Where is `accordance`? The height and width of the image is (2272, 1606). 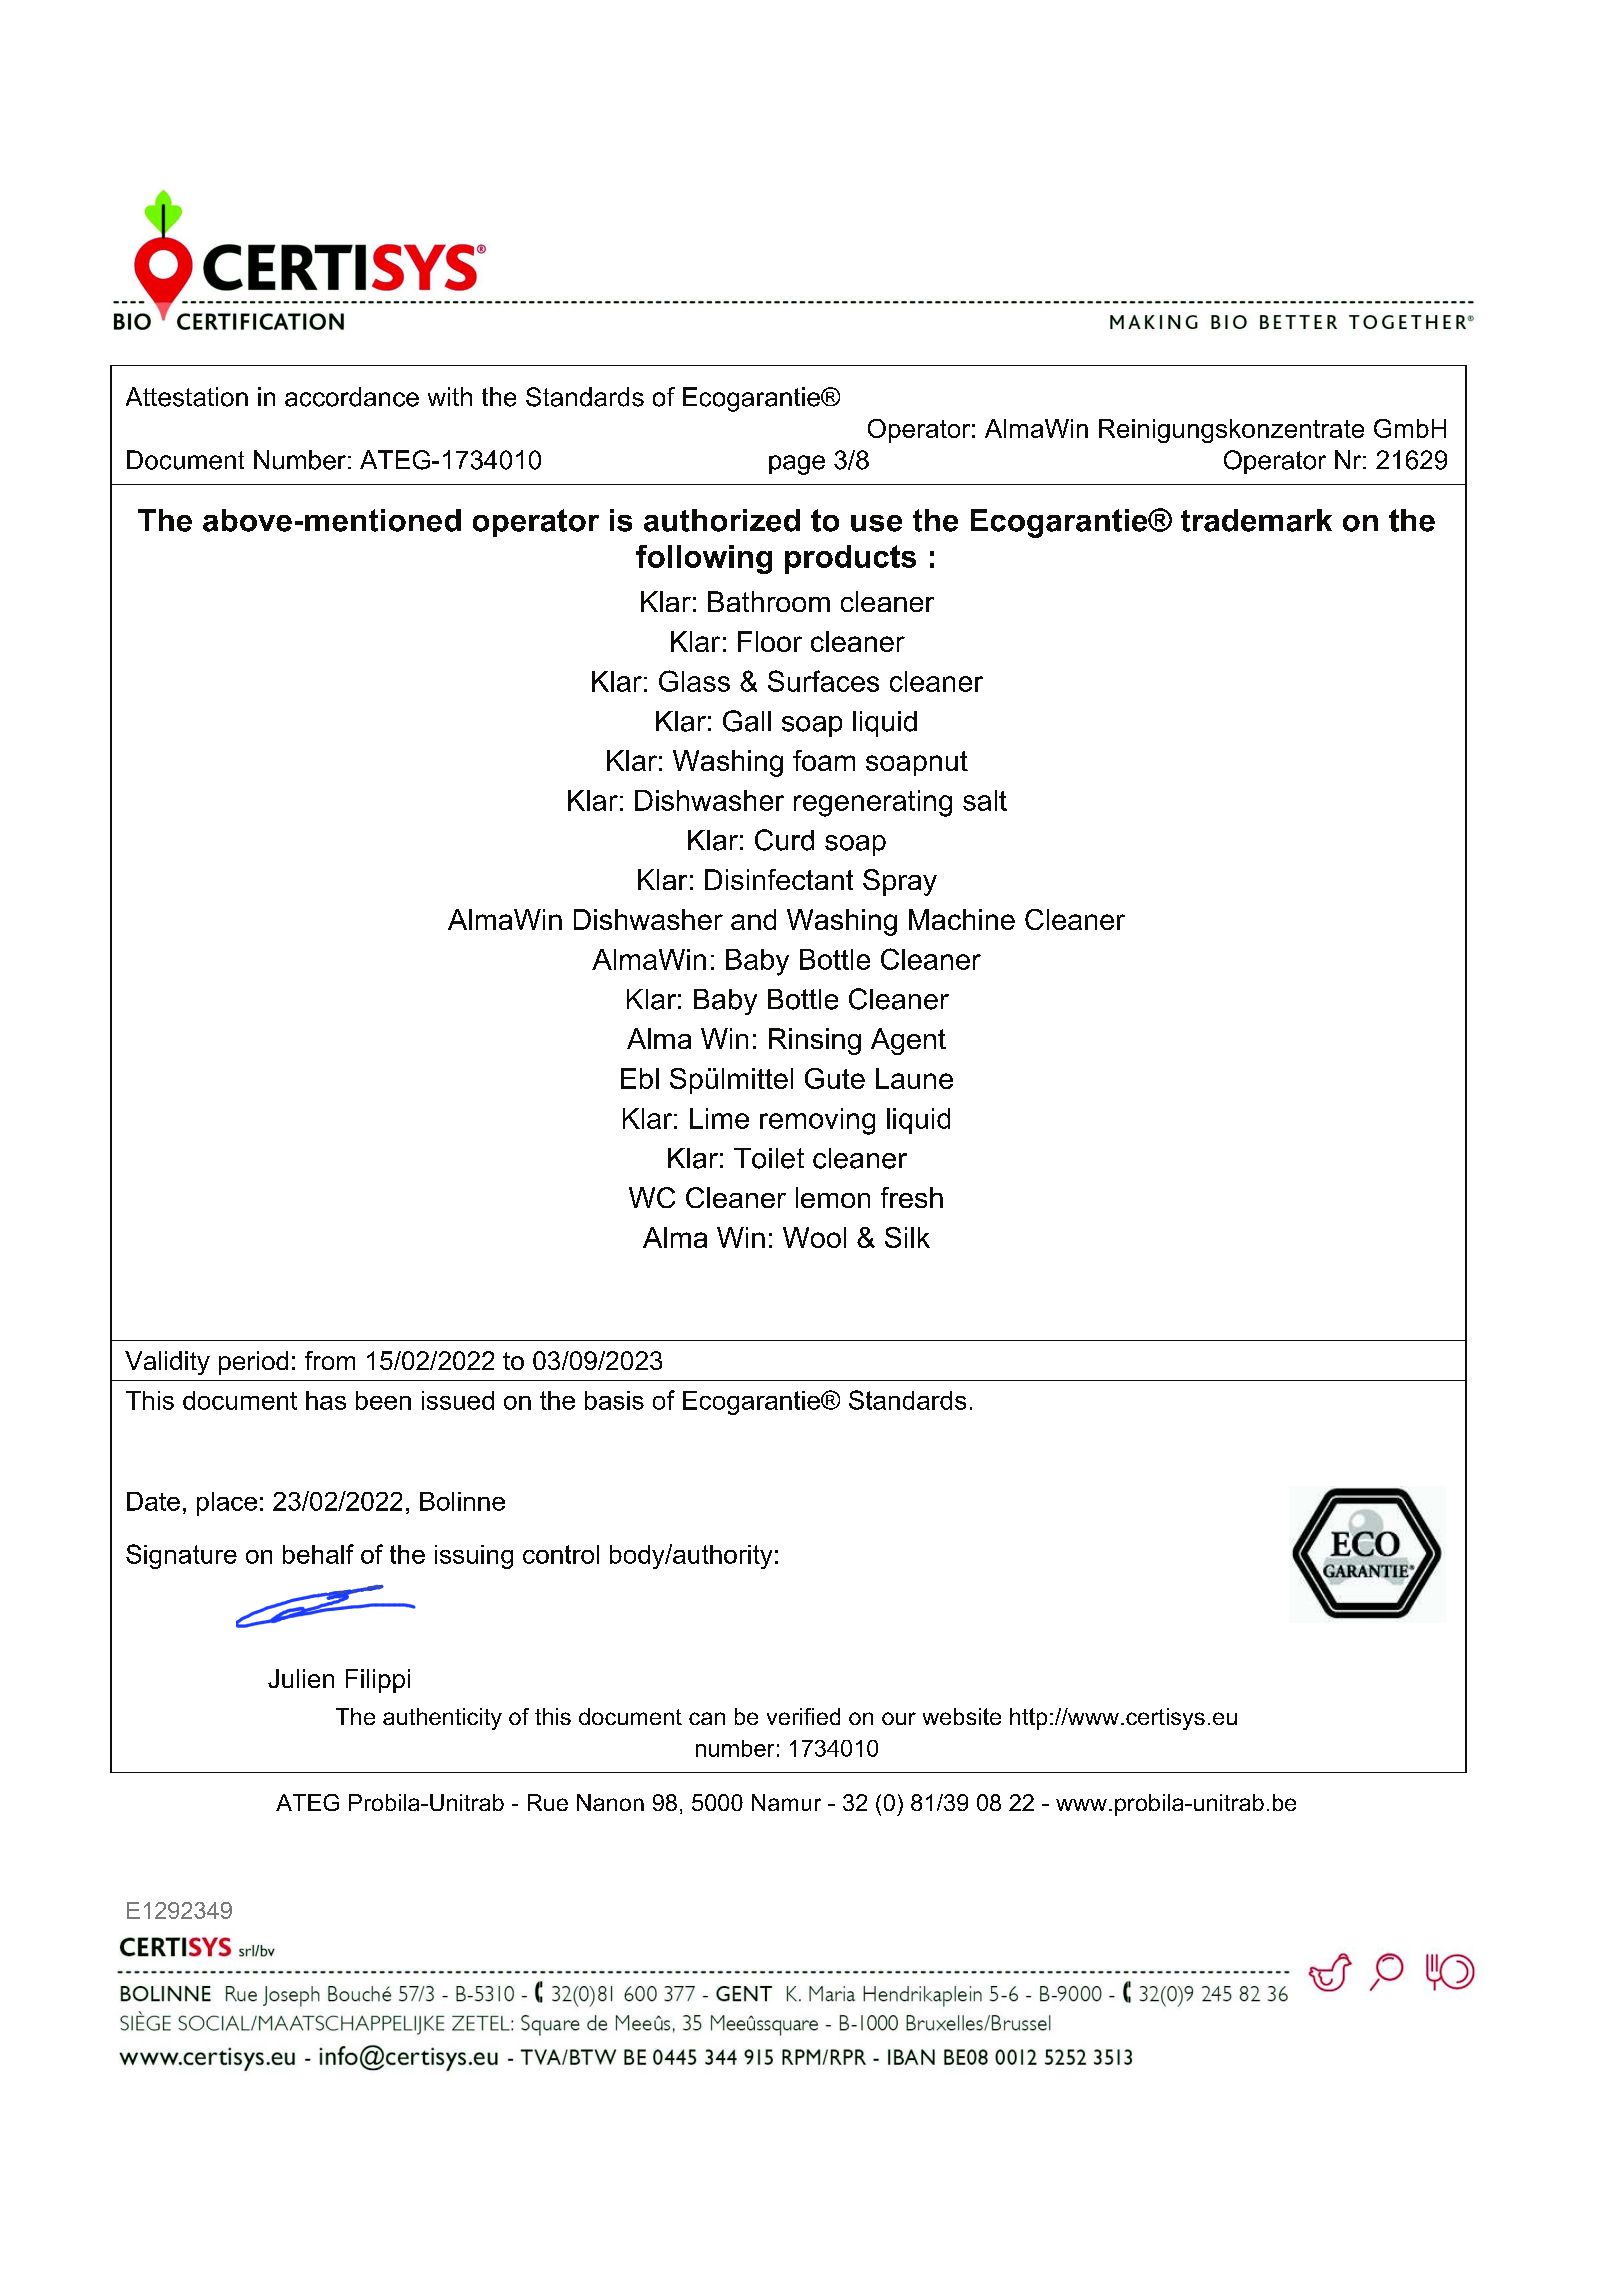
accordance is located at coordinates (352, 397).
